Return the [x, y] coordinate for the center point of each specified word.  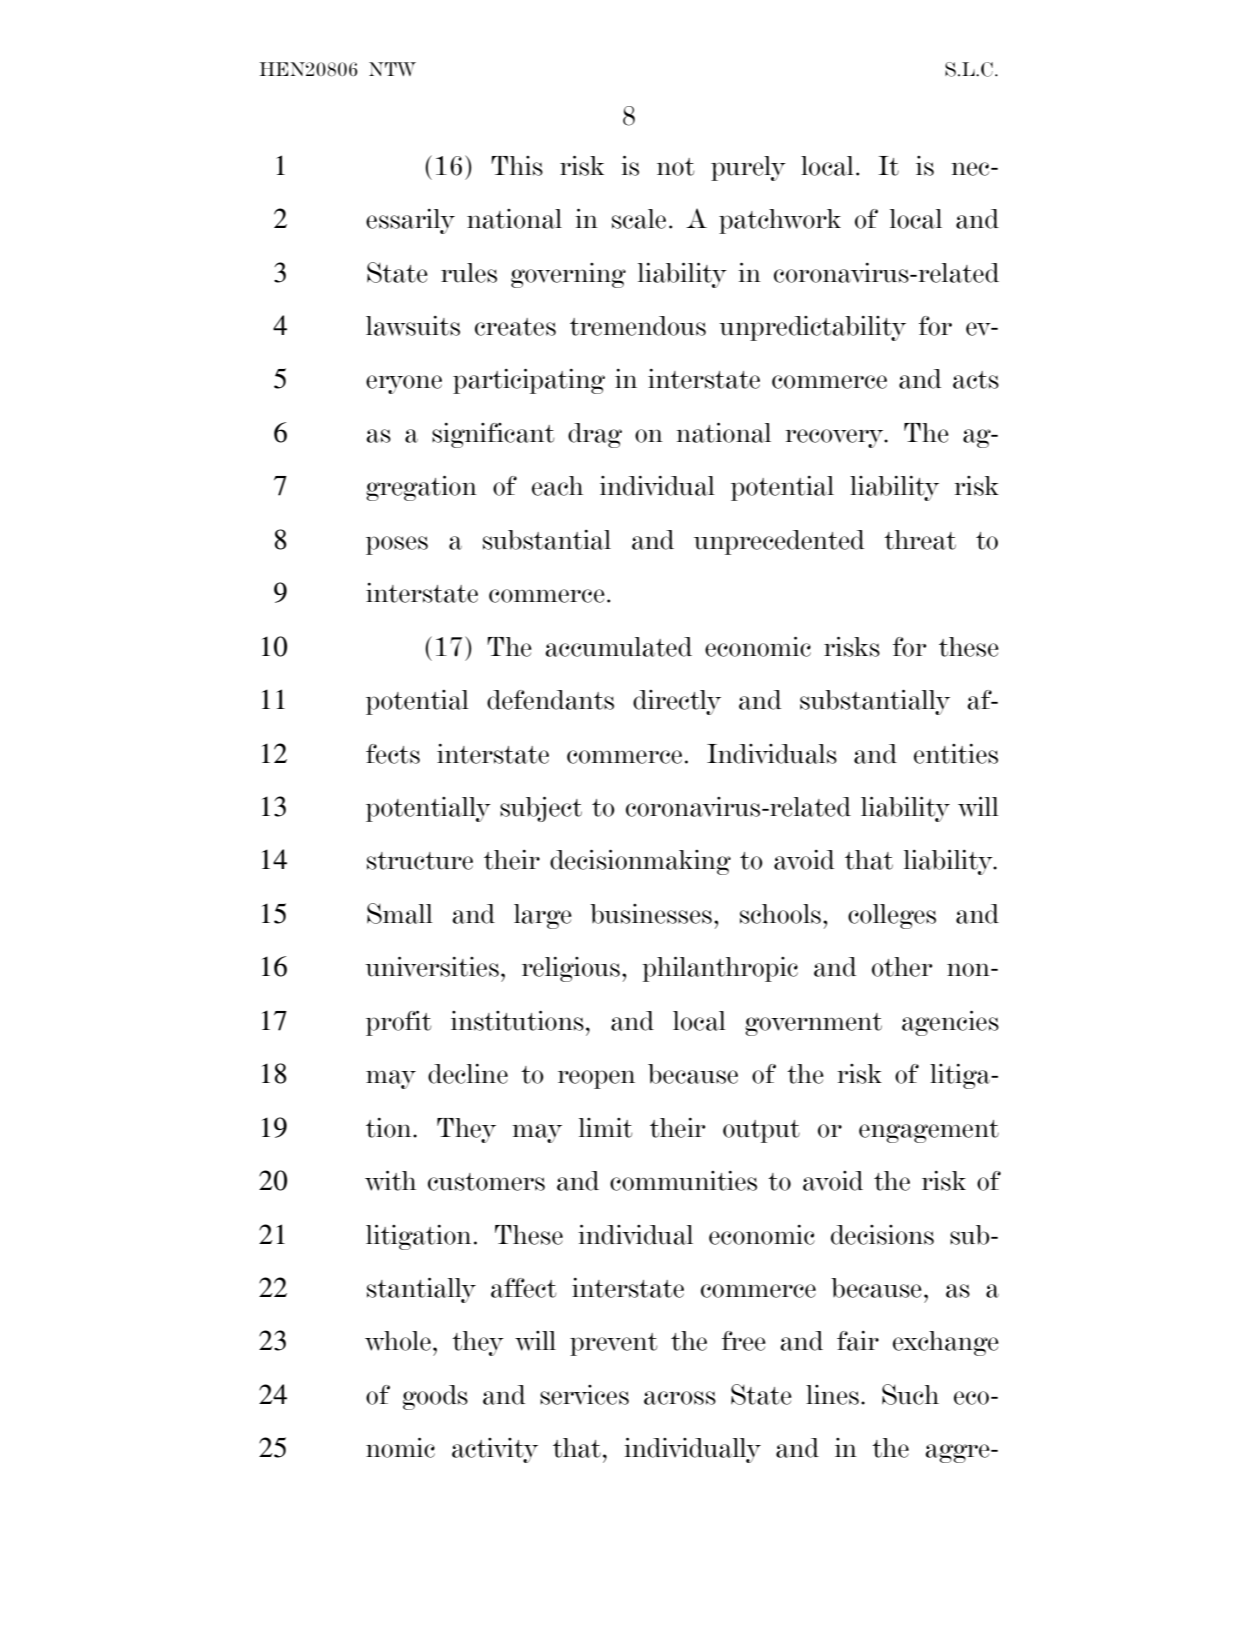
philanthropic [720, 969]
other [902, 967]
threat [920, 540]
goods [435, 1397]
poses [397, 545]
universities [432, 967]
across [680, 1398]
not [675, 167]
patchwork [780, 221]
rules [469, 273]
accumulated [618, 647]
